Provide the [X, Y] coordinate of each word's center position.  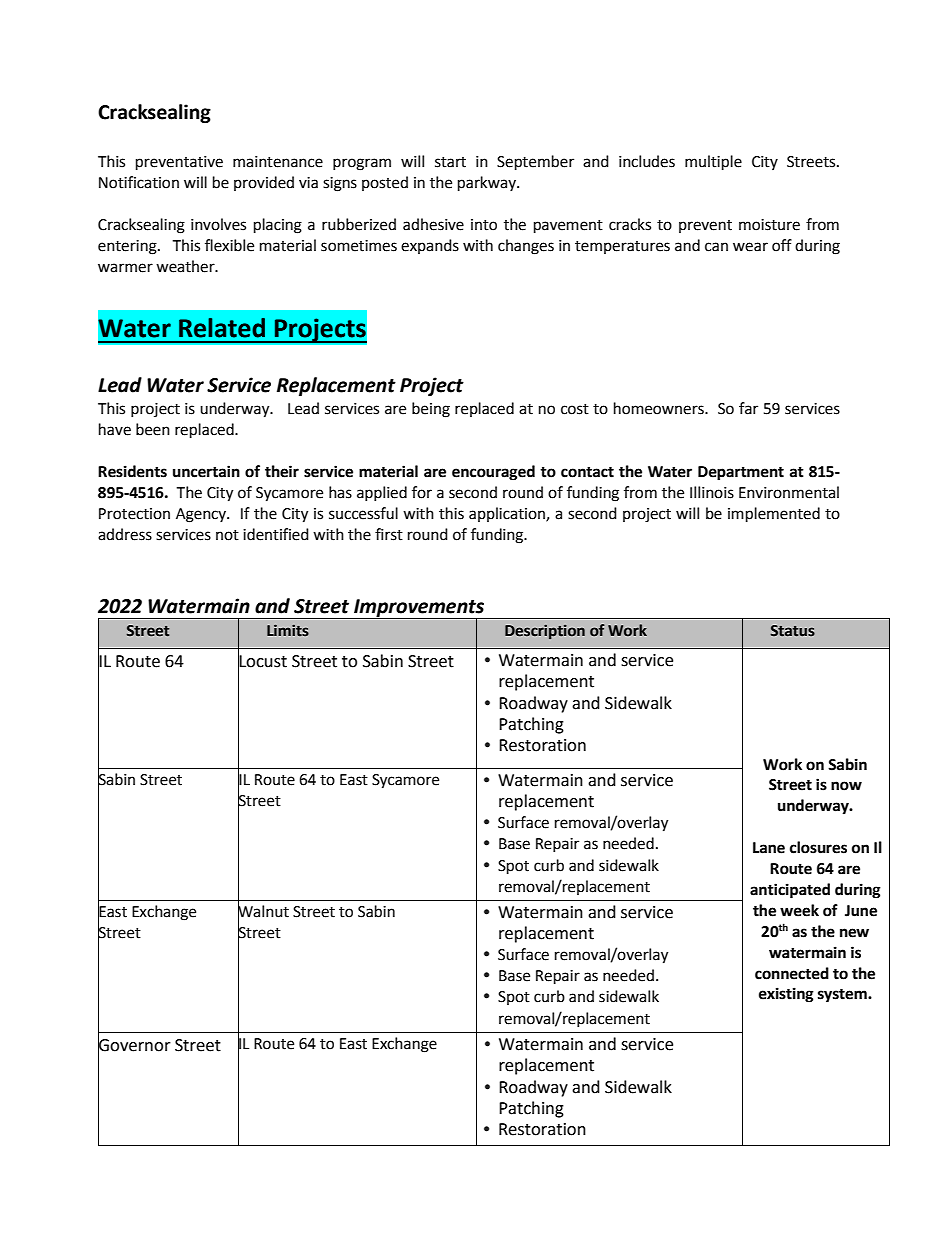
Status [793, 631]
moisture [769, 225]
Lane [769, 848]
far [748, 408]
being [431, 410]
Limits [288, 630]
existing [786, 995]
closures [818, 847]
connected [792, 973]
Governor [134, 1044]
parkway [488, 184]
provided [264, 183]
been [153, 429]
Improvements [419, 609]
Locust [262, 660]
